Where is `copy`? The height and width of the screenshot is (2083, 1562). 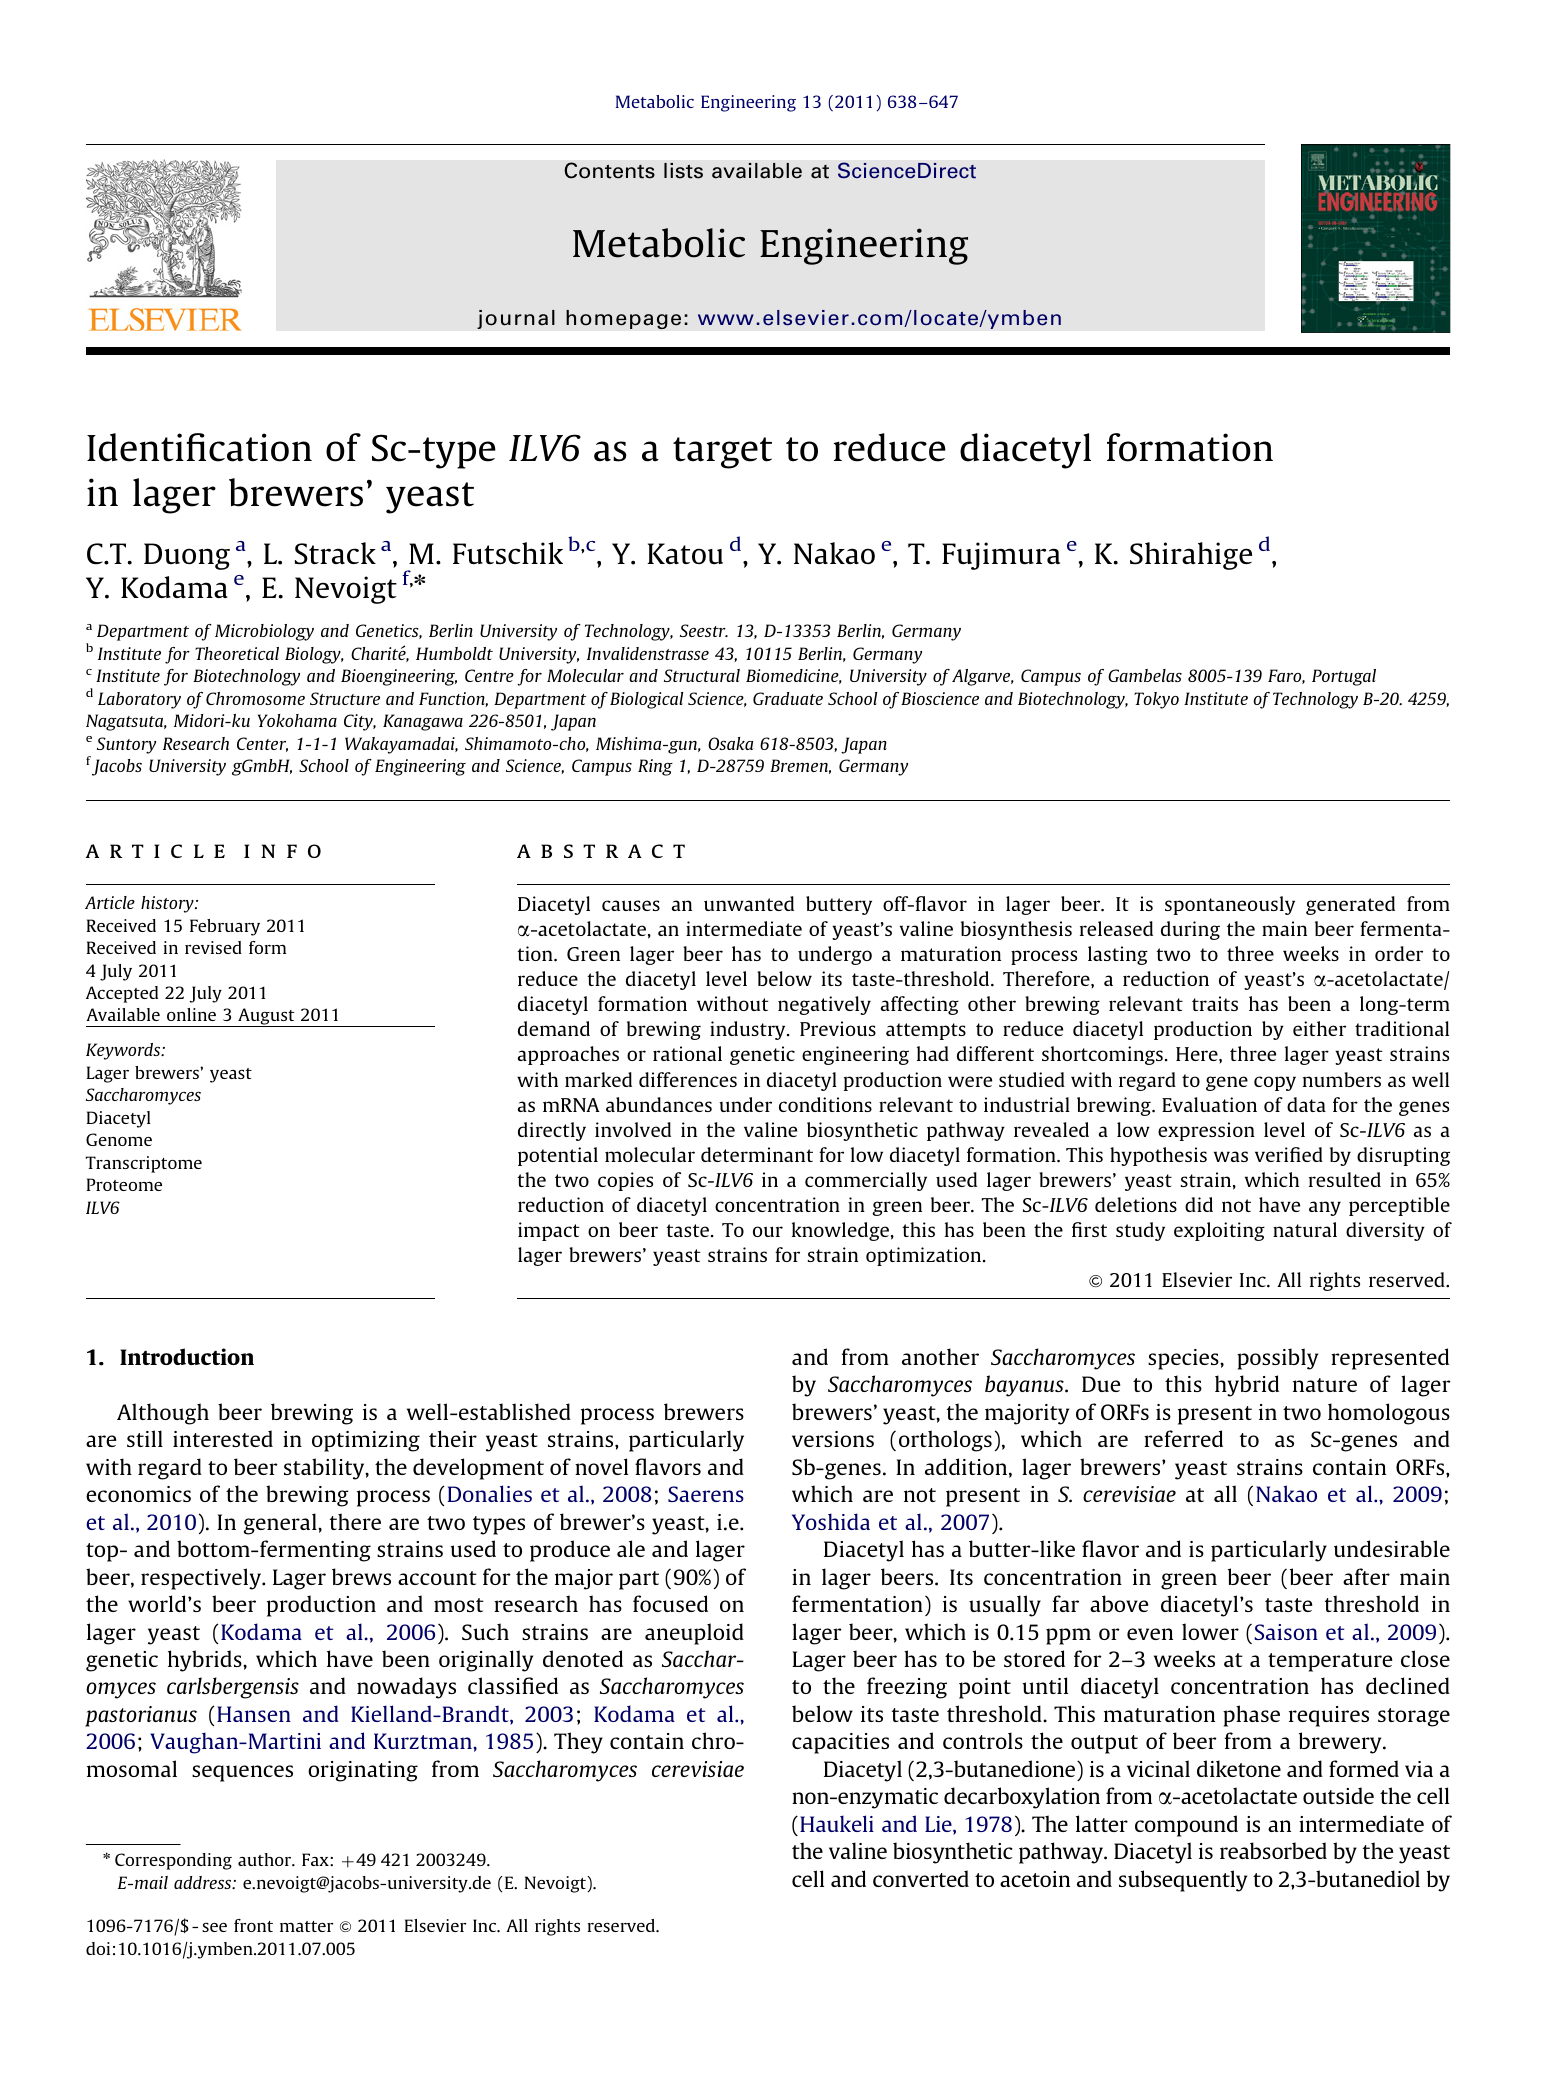 copy is located at coordinates (1275, 1083).
